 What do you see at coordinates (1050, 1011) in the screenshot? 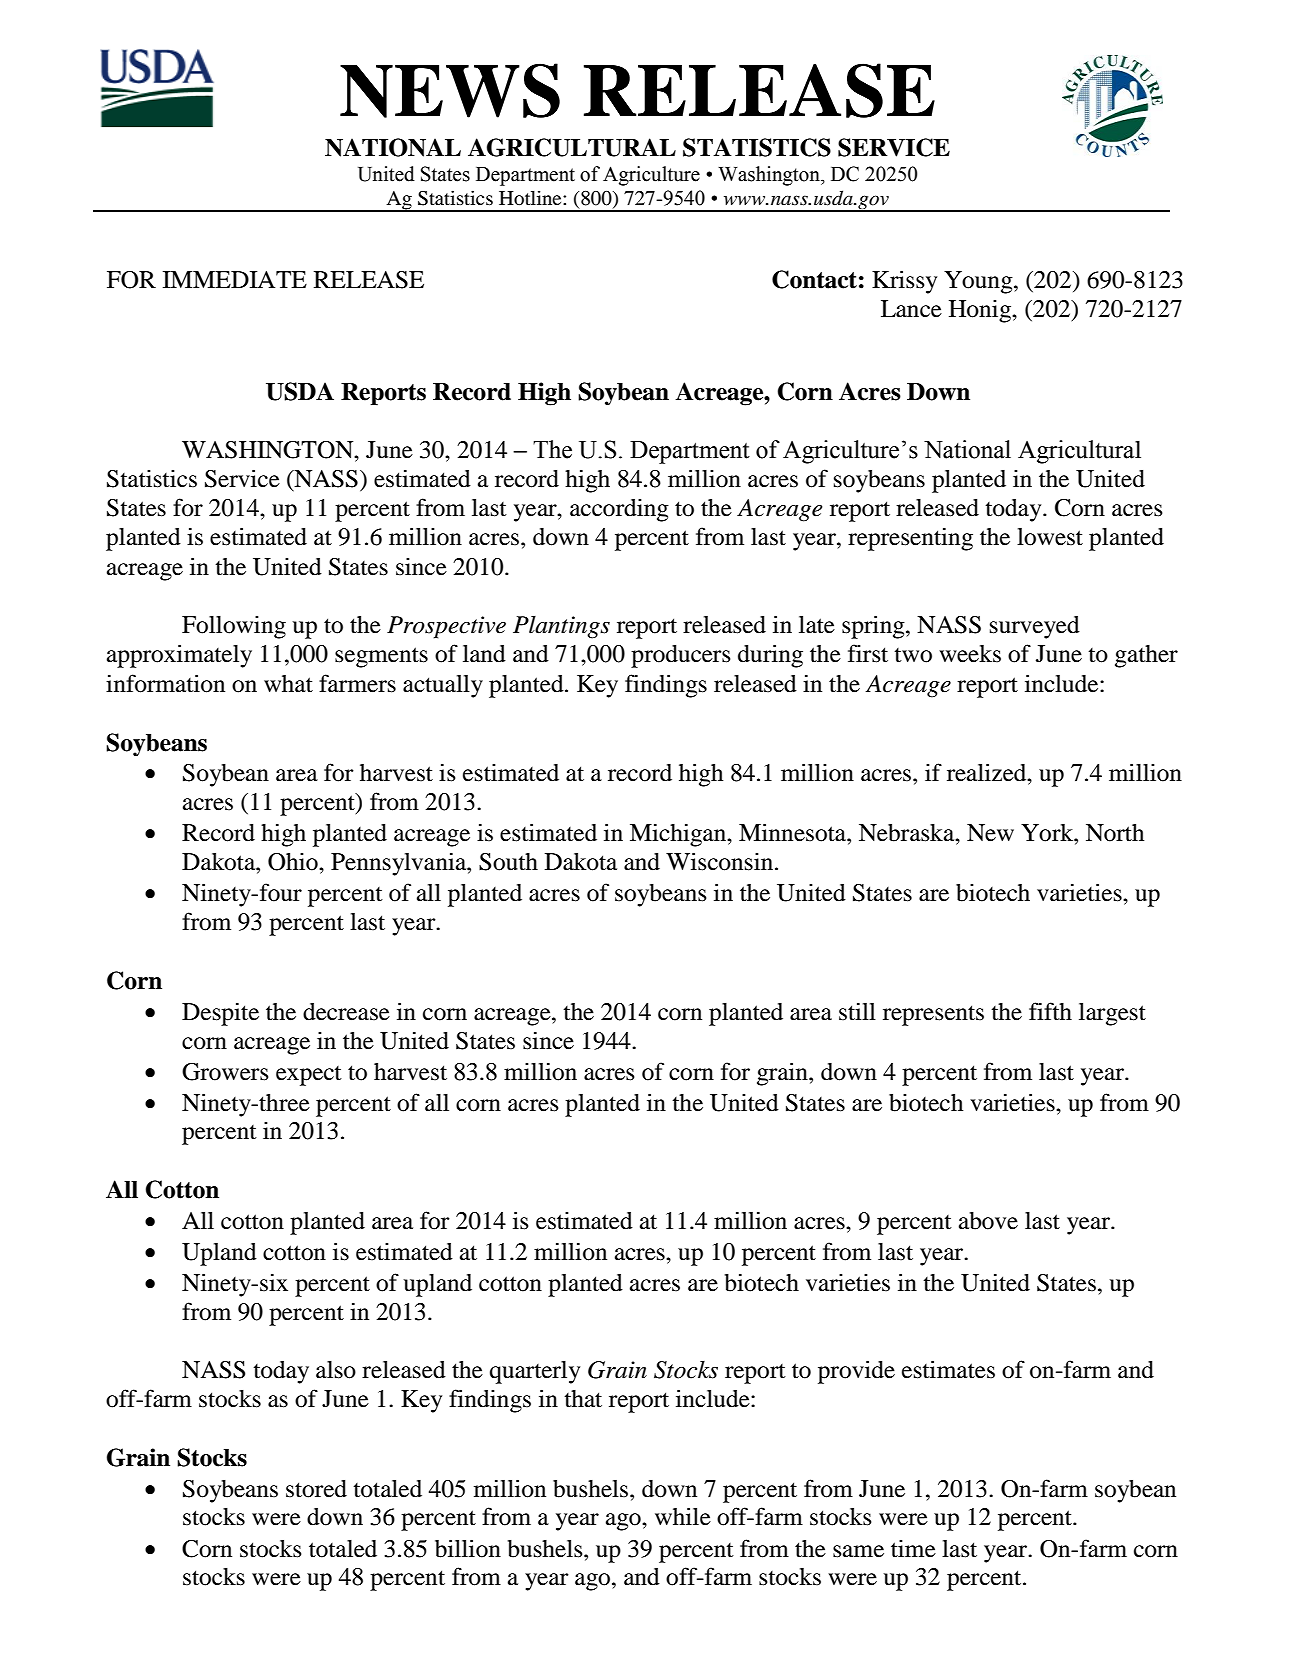
I see `fifth` at bounding box center [1050, 1011].
